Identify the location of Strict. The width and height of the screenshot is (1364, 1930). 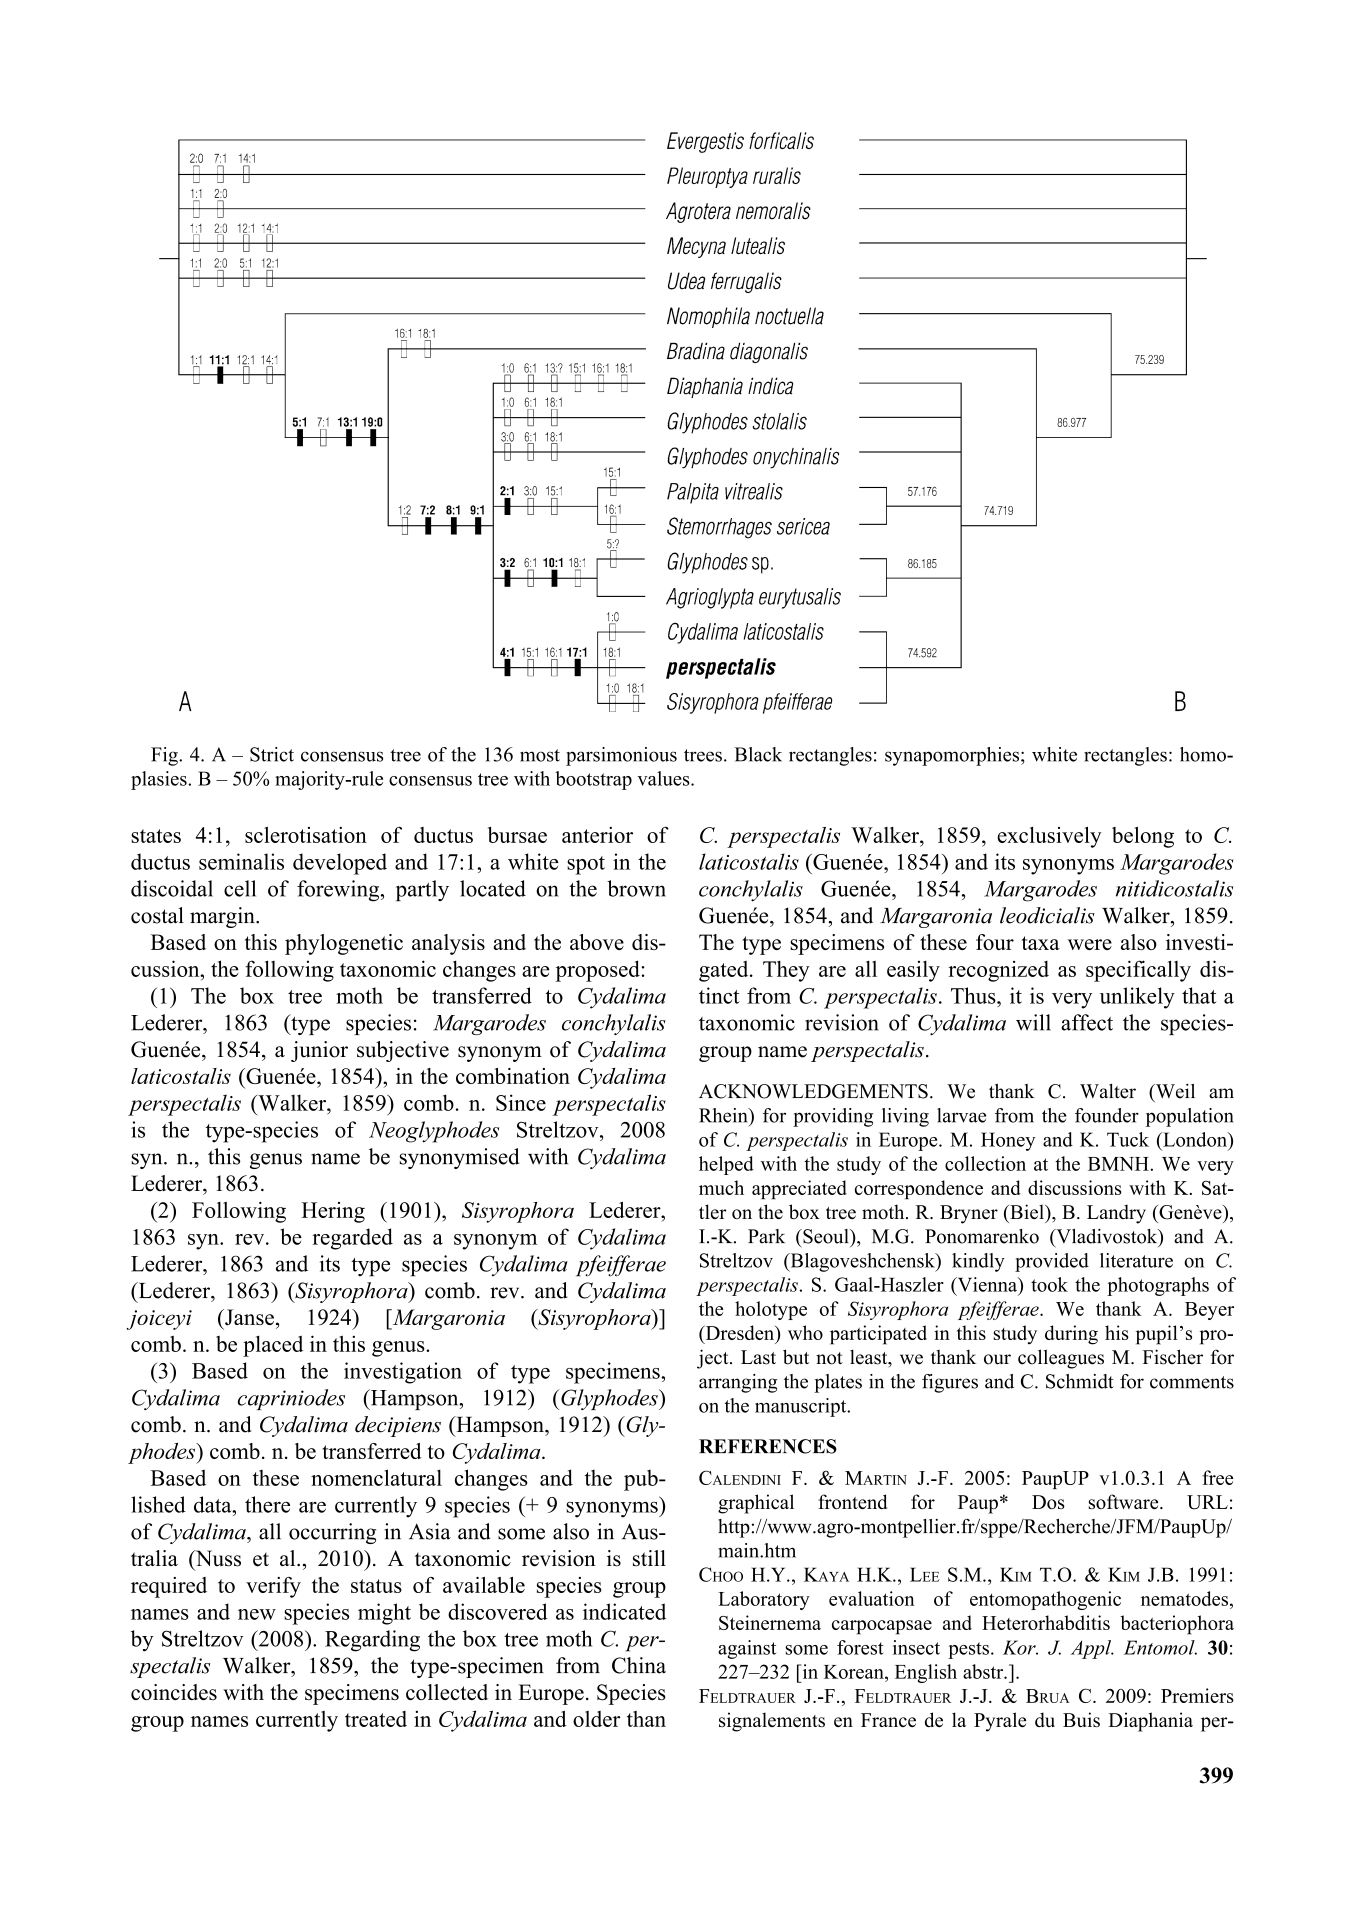
(272, 754).
